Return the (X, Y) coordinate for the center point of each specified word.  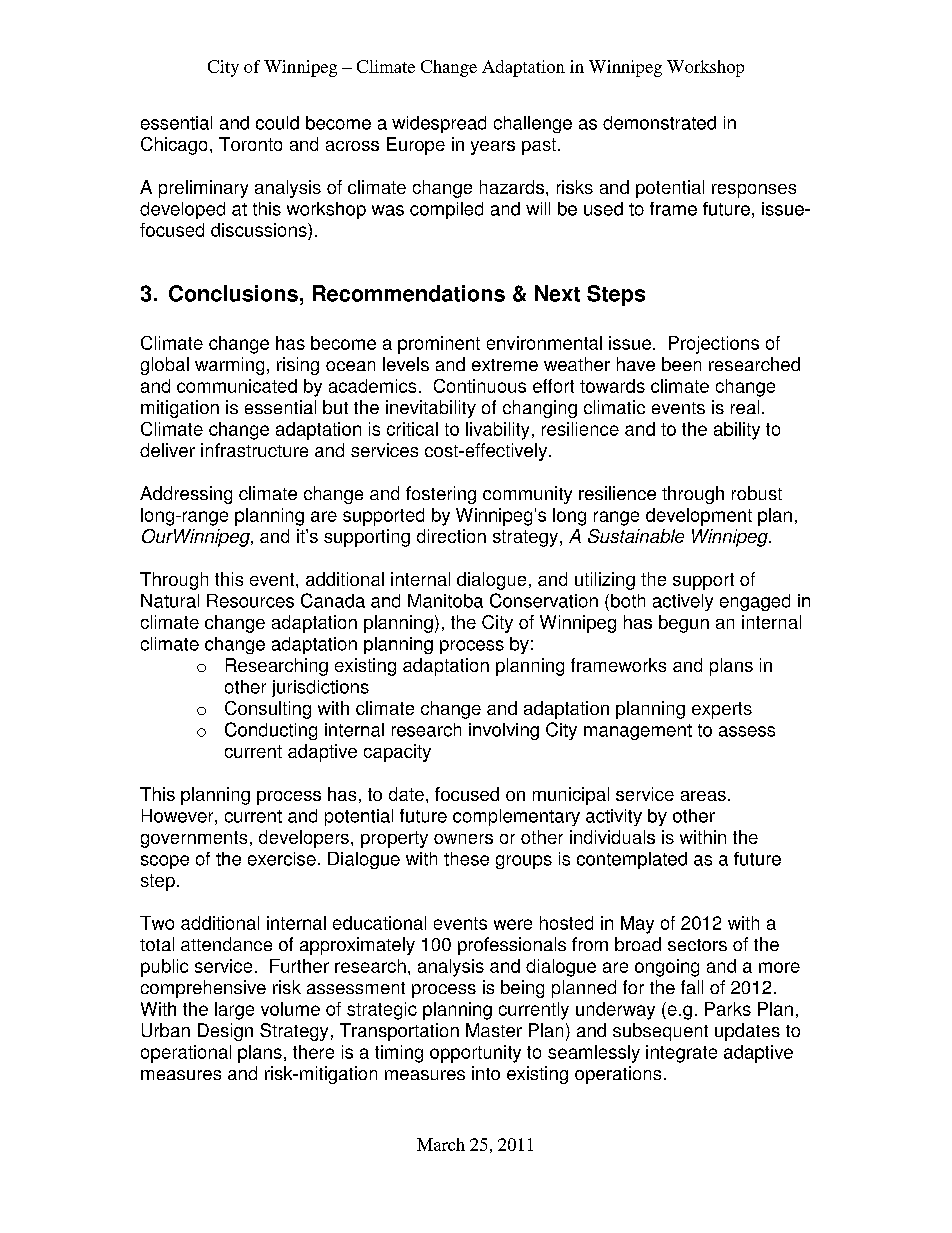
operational (186, 1054)
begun (684, 624)
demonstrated (659, 123)
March (441, 1144)
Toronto (250, 144)
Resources (250, 601)
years (493, 148)
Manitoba (445, 601)
